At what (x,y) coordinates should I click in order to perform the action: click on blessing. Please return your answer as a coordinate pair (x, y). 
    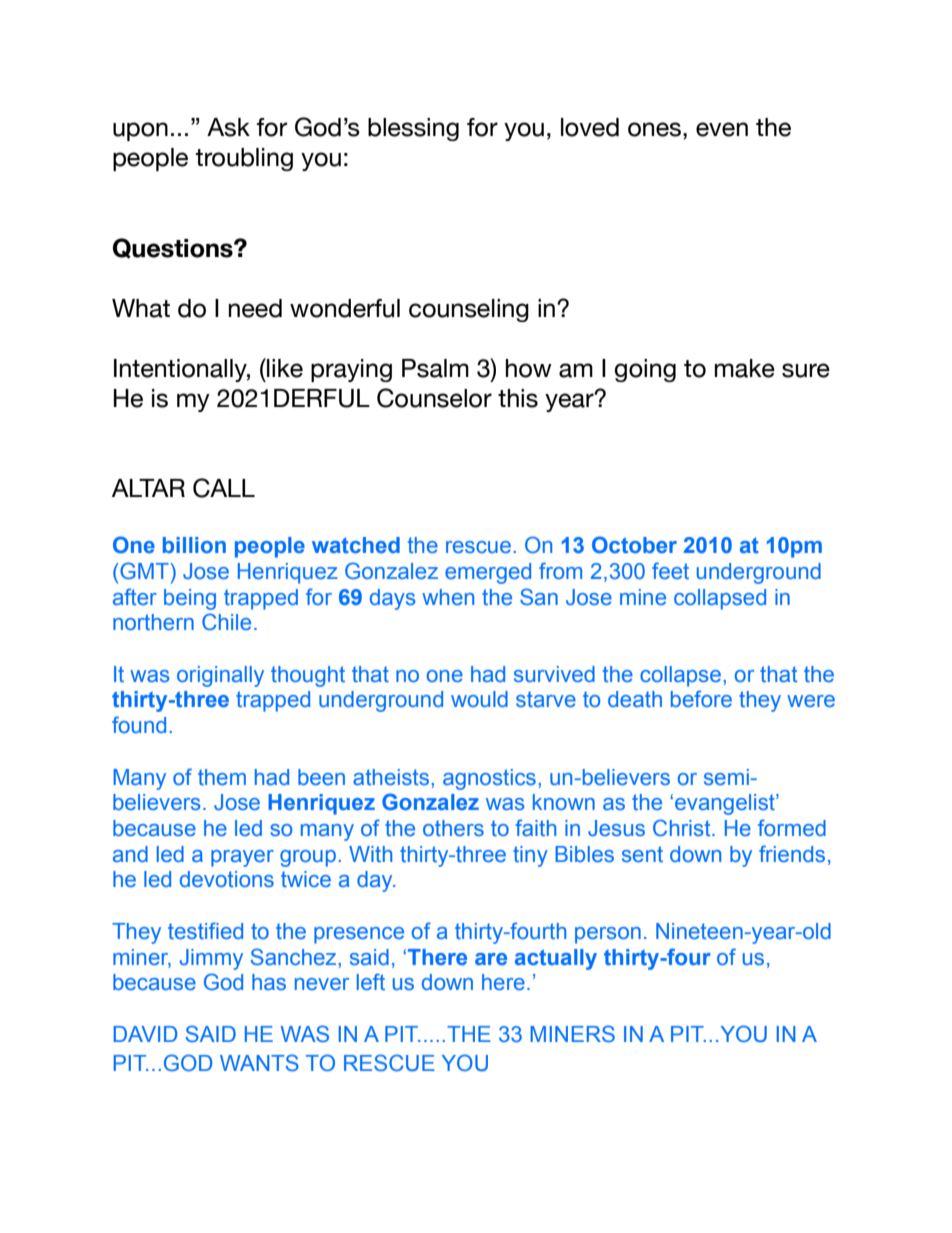
    Looking at the image, I should click on (413, 129).
